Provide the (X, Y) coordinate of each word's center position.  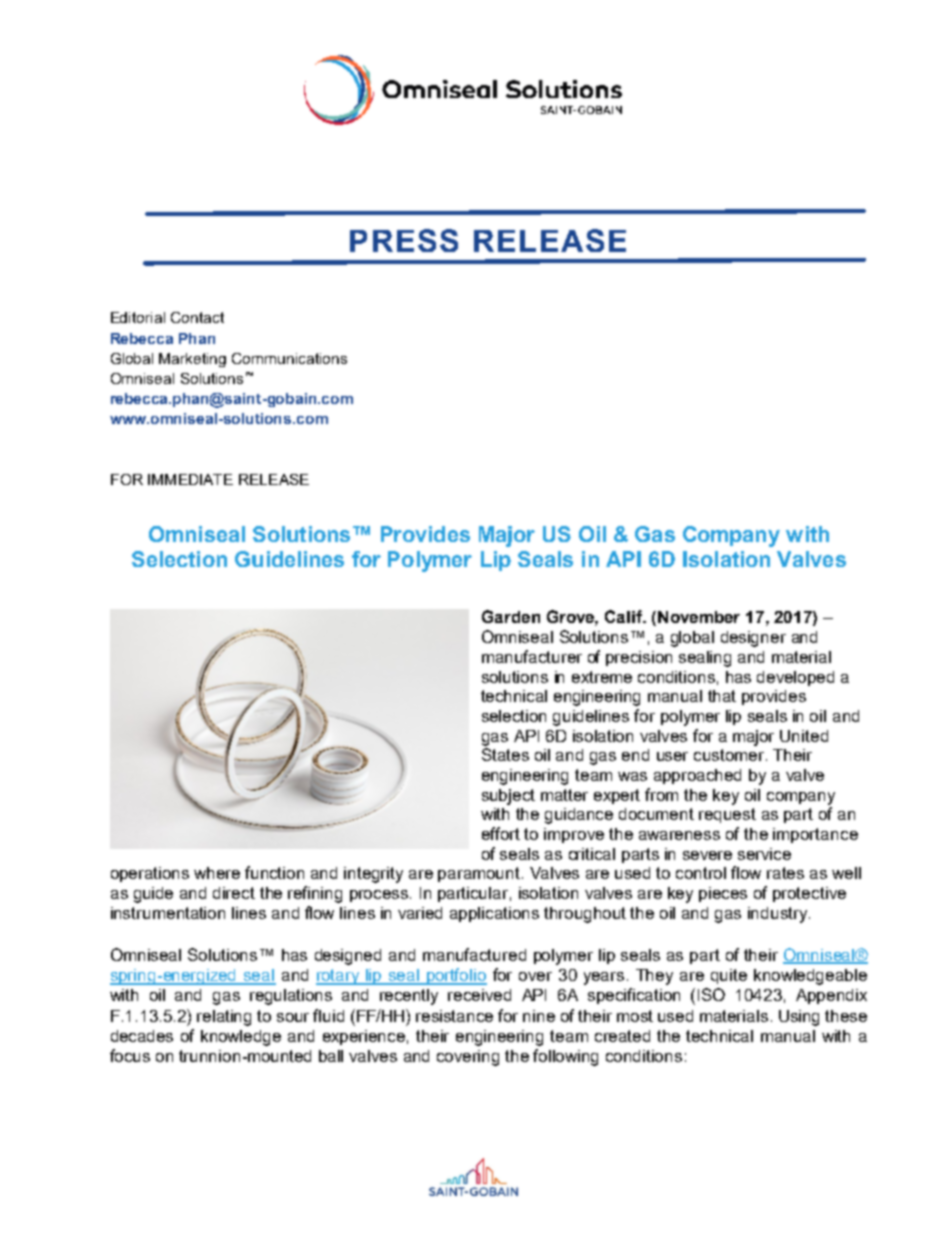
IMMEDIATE (190, 479)
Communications (289, 358)
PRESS (404, 240)
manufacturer (532, 656)
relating (224, 1018)
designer (753, 639)
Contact (197, 317)
